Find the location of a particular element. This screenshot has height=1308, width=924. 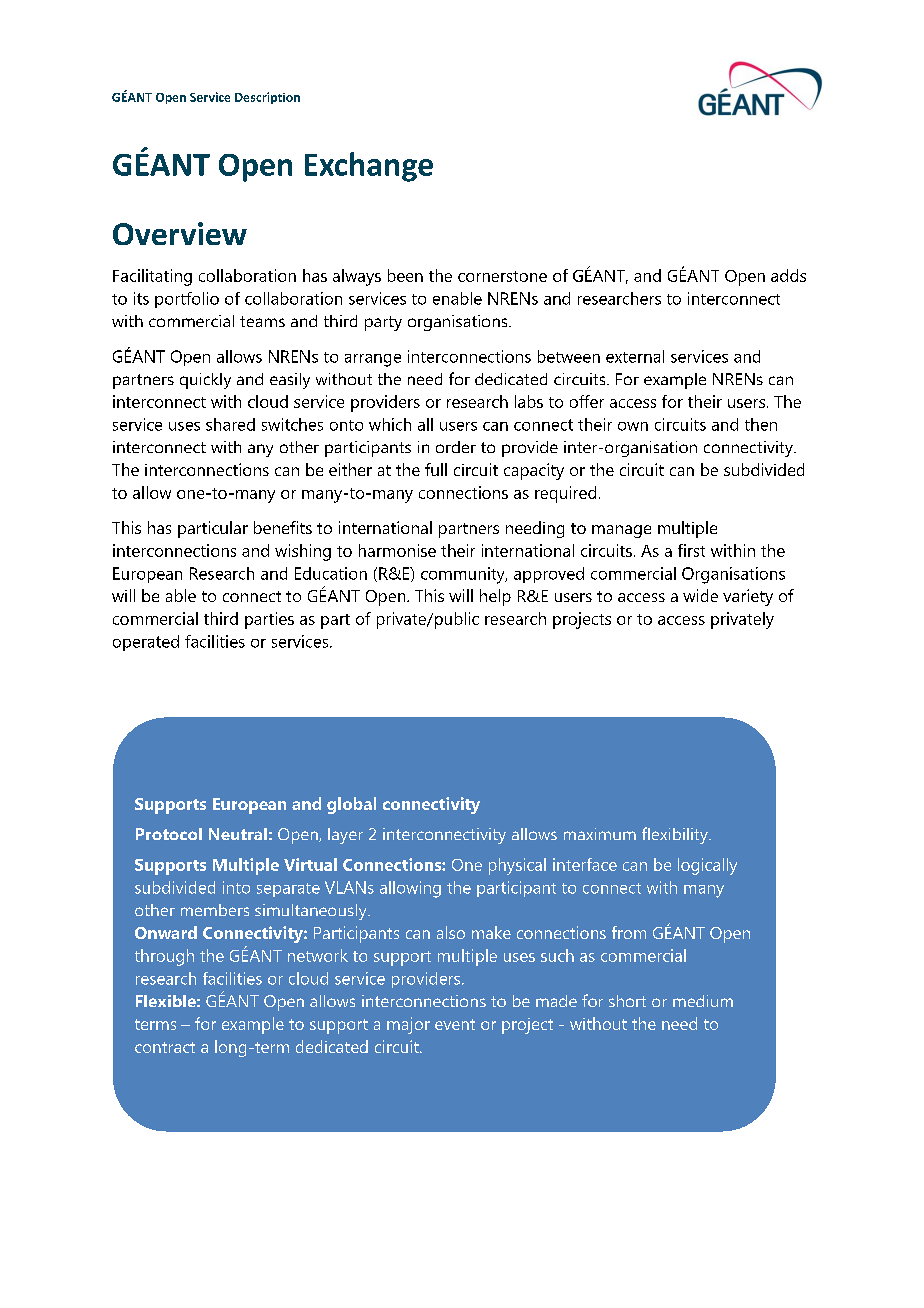

contract is located at coordinates (165, 1047).
